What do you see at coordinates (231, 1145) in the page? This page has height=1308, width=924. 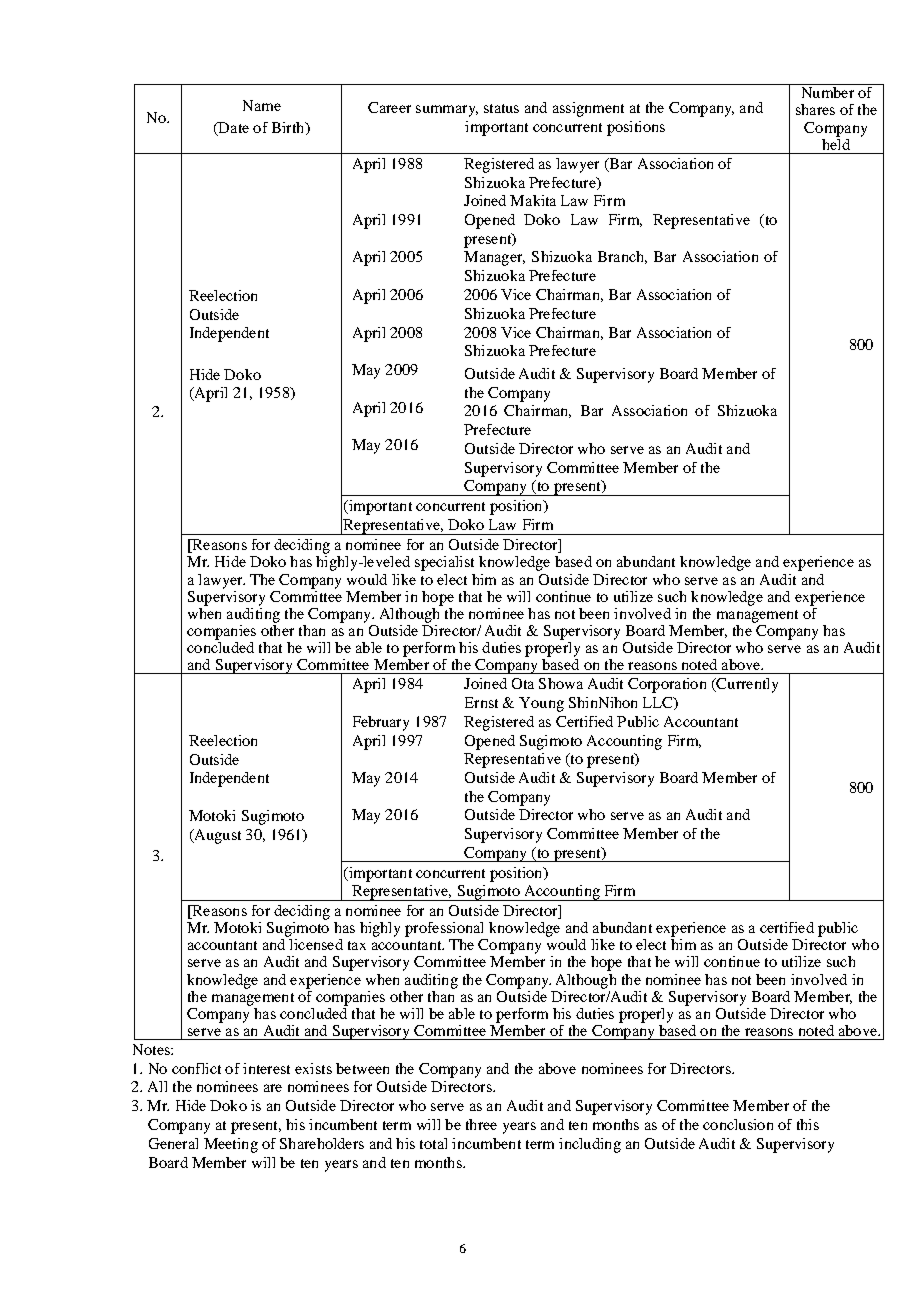 I see `Meeting` at bounding box center [231, 1145].
